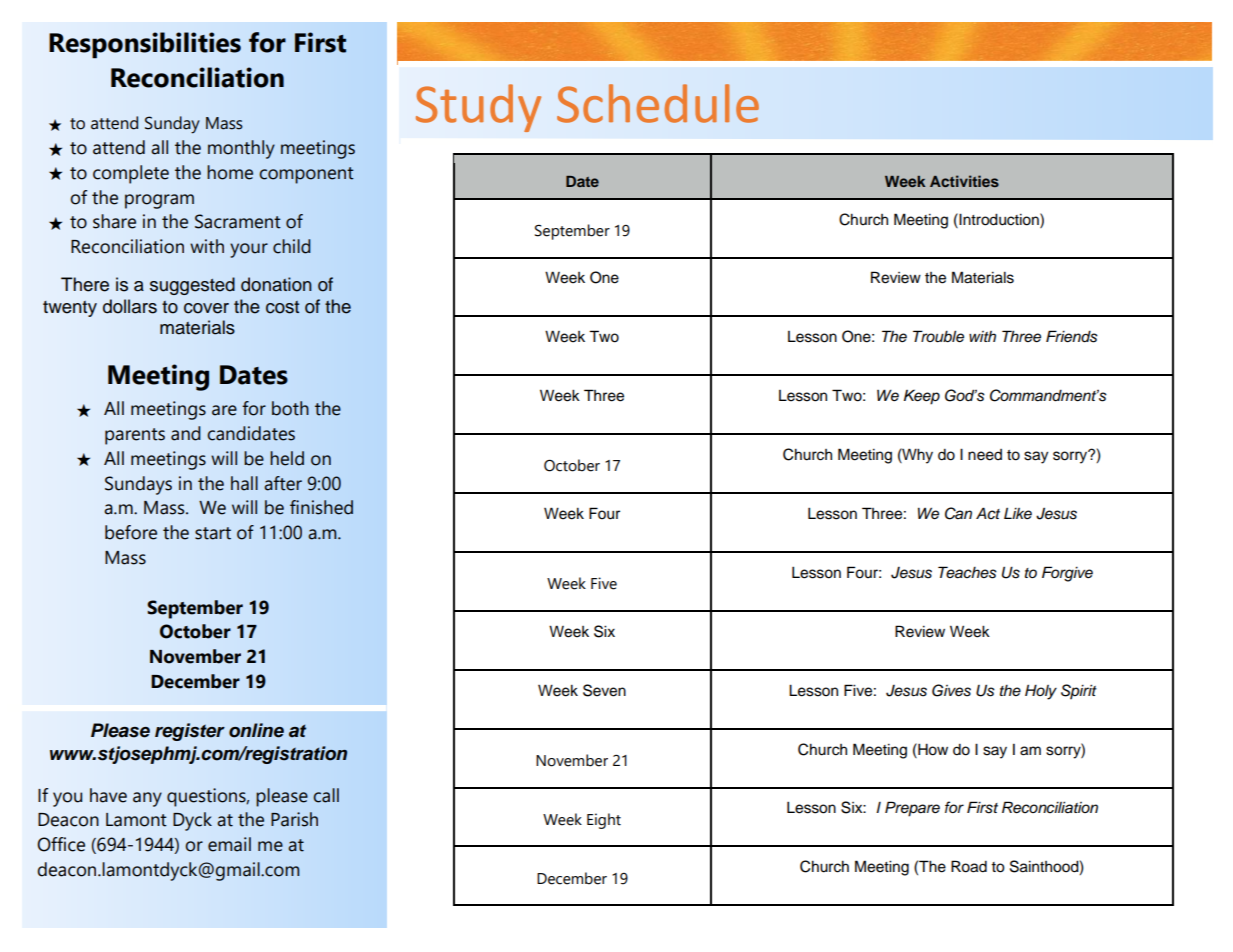 Image resolution: width=1233 pixels, height=952 pixels. What do you see at coordinates (604, 690) in the image?
I see `Seven` at bounding box center [604, 690].
